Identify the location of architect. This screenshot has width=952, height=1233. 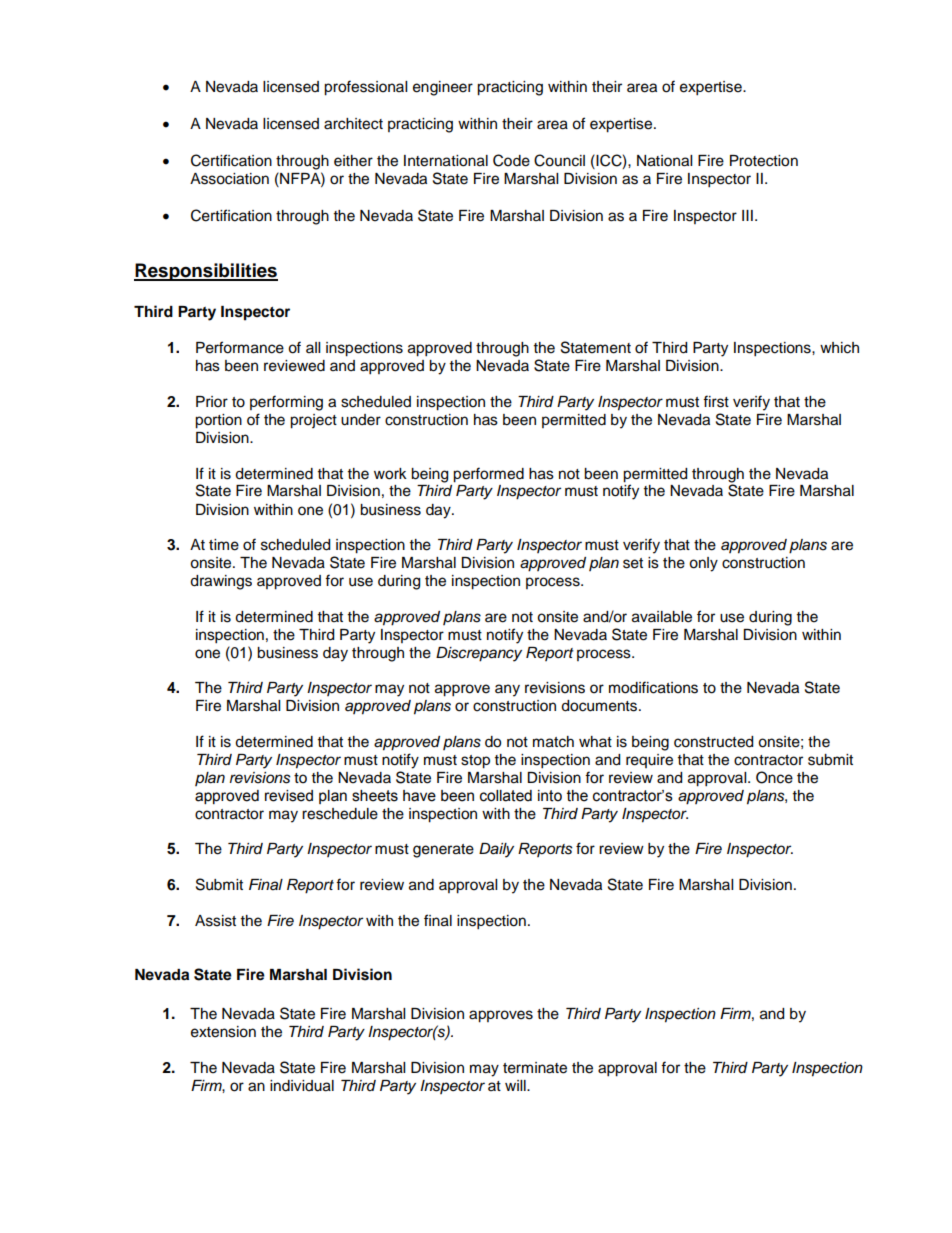
(353, 124).
